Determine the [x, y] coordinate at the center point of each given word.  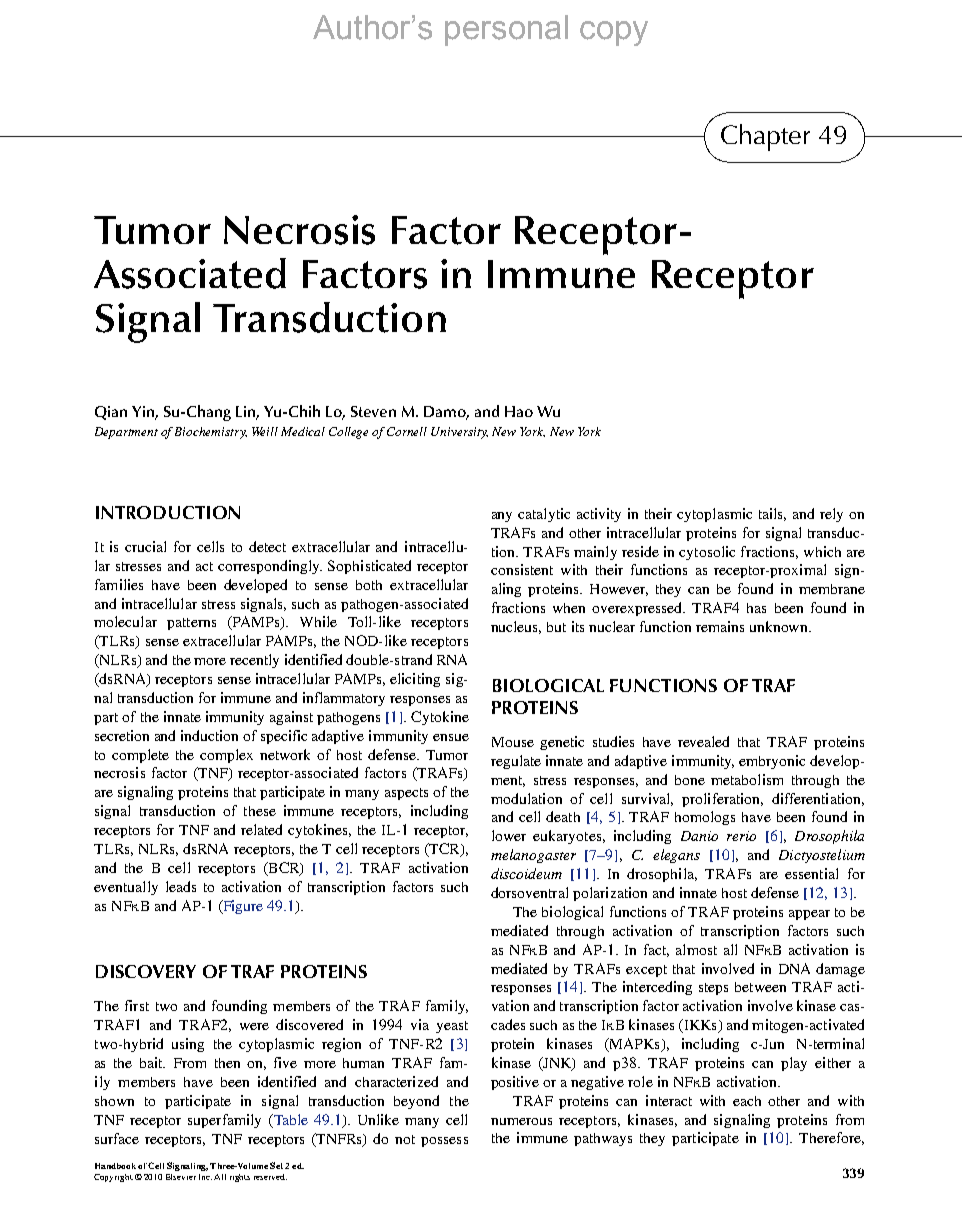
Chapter [765, 137]
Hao [519, 411]
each [747, 1101]
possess [444, 1142]
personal [506, 30]
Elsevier [181, 1177]
